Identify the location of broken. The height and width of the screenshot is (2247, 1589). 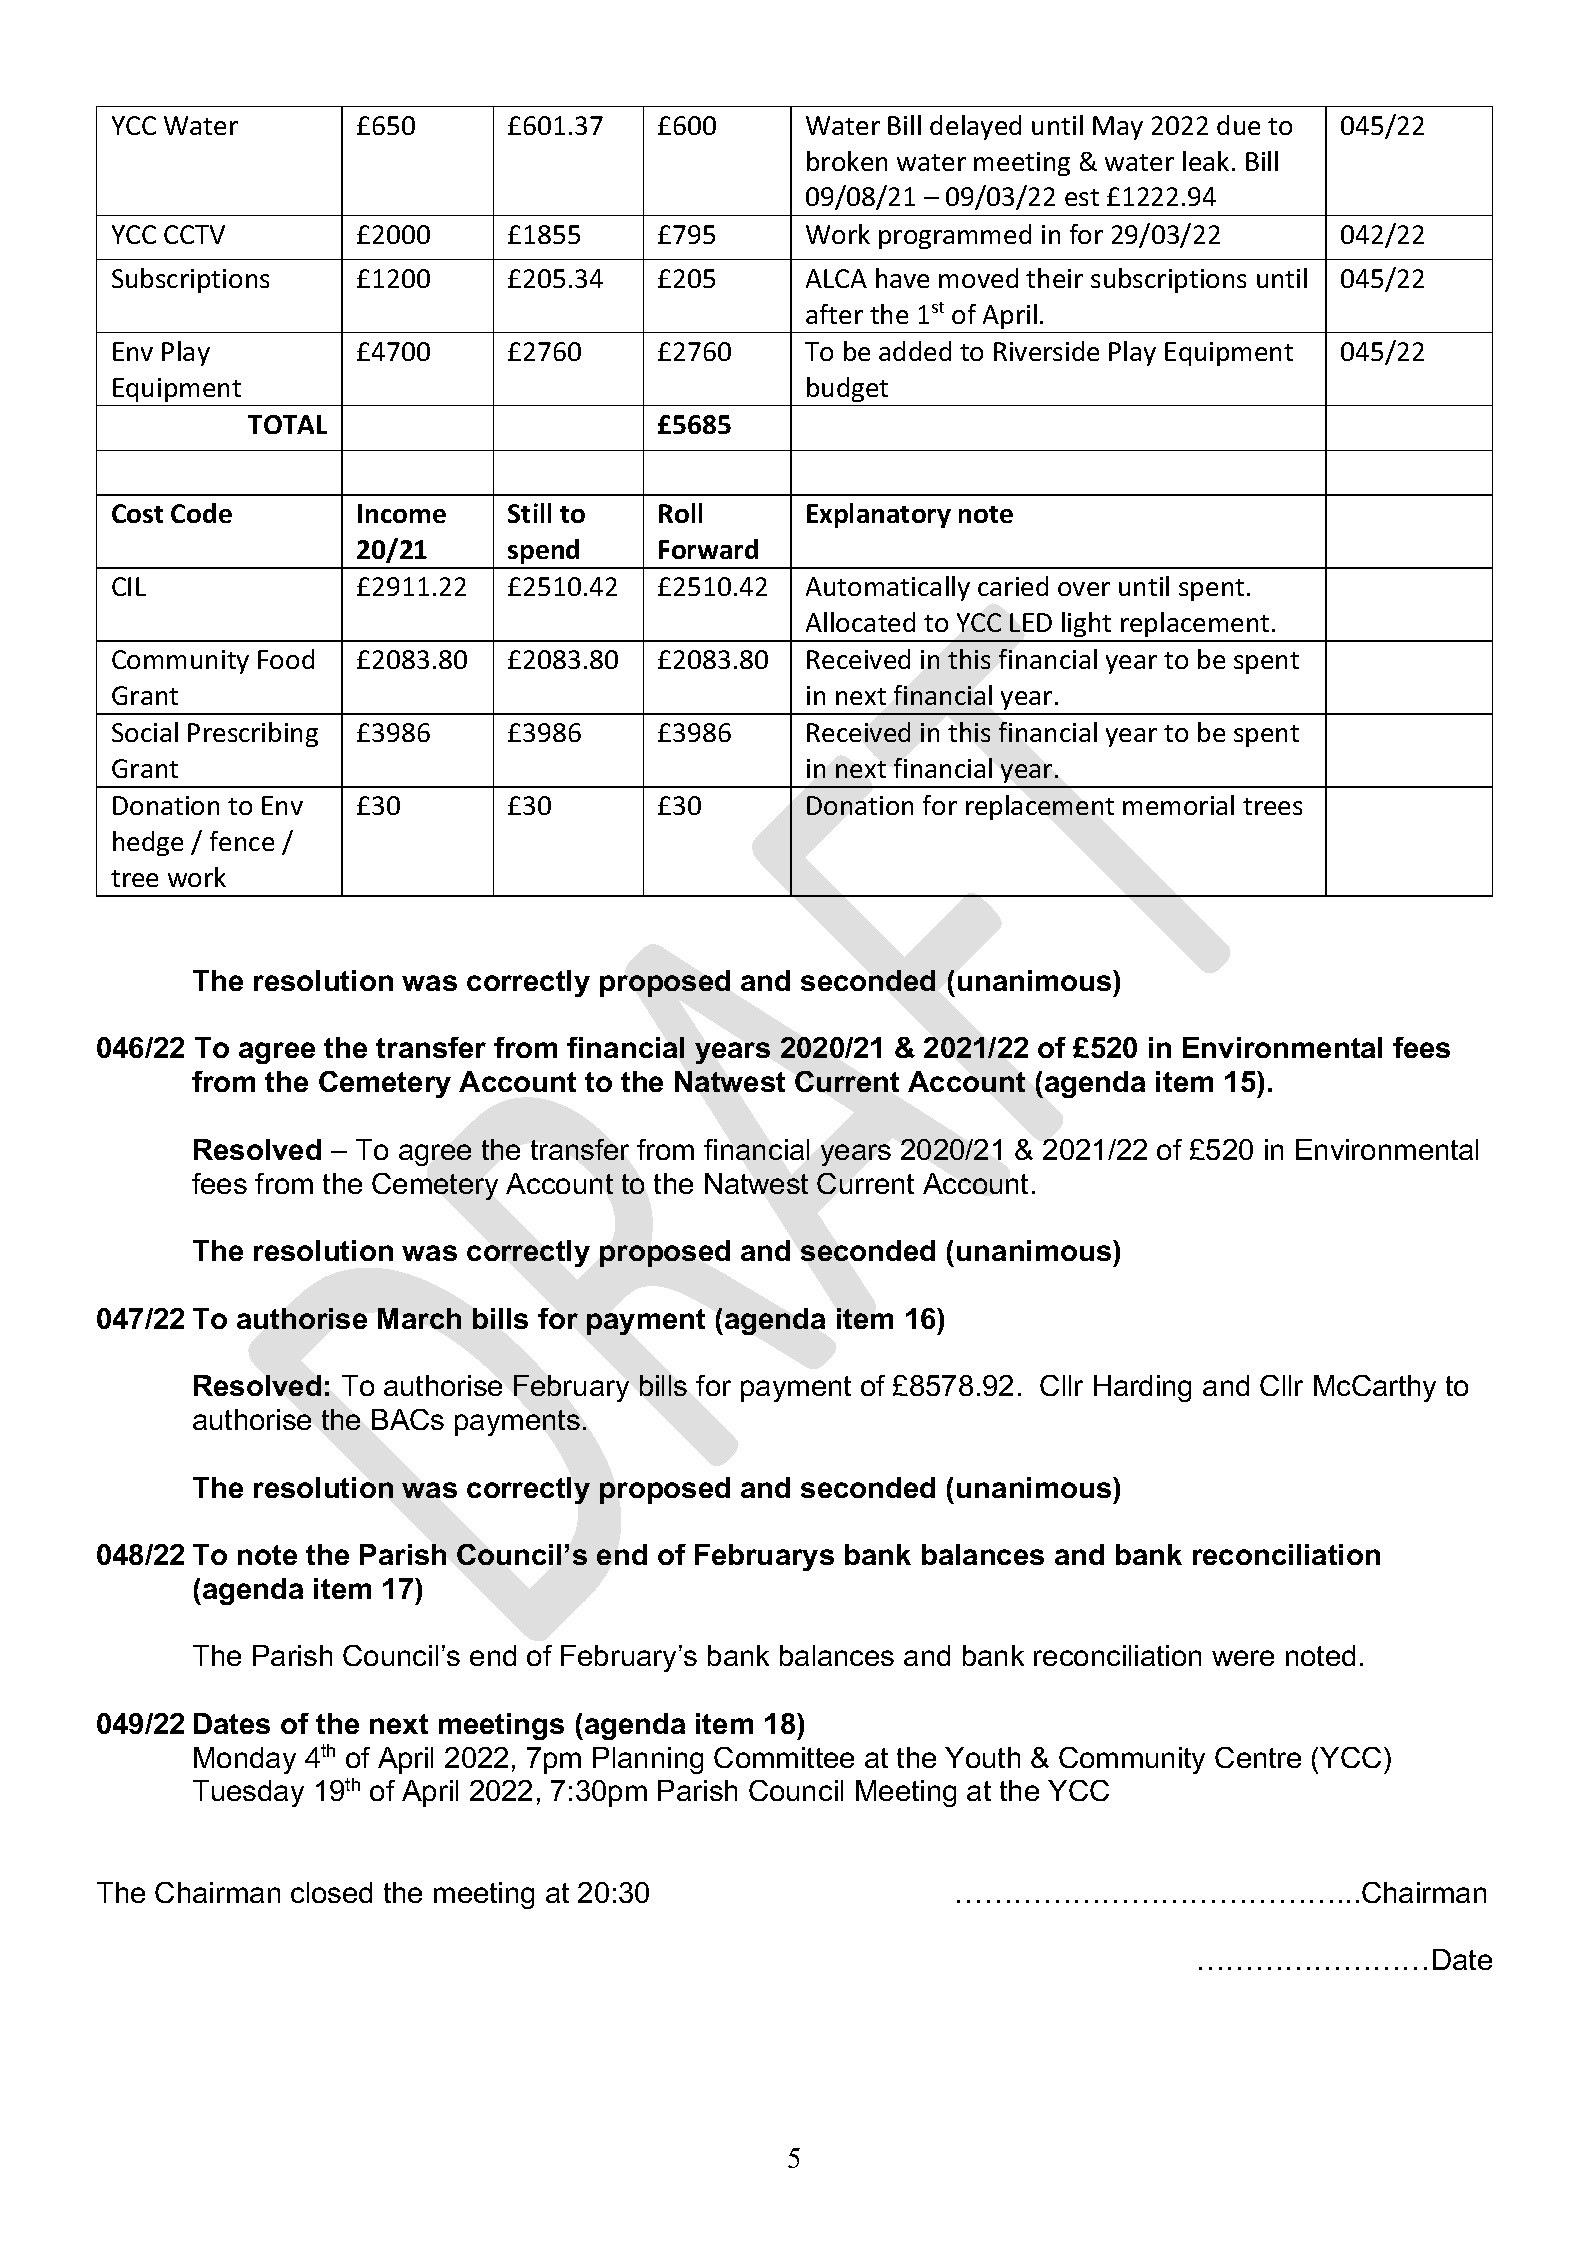
(847, 161).
